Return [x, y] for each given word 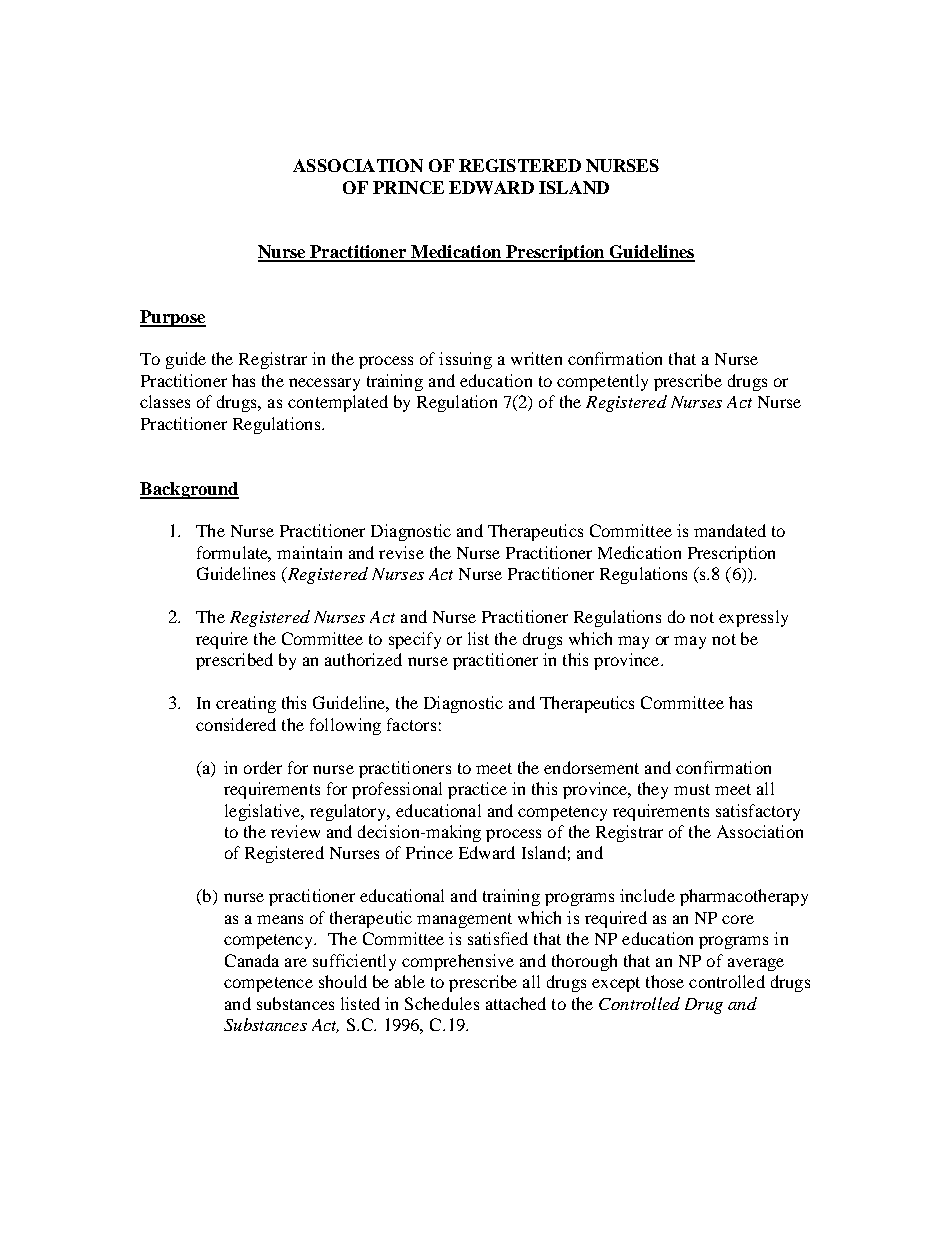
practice [477, 790]
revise [401, 552]
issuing [465, 360]
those [665, 981]
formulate [234, 553]
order [263, 767]
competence [268, 984]
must [692, 789]
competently [602, 382]
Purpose [173, 318]
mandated [730, 530]
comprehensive [458, 962]
